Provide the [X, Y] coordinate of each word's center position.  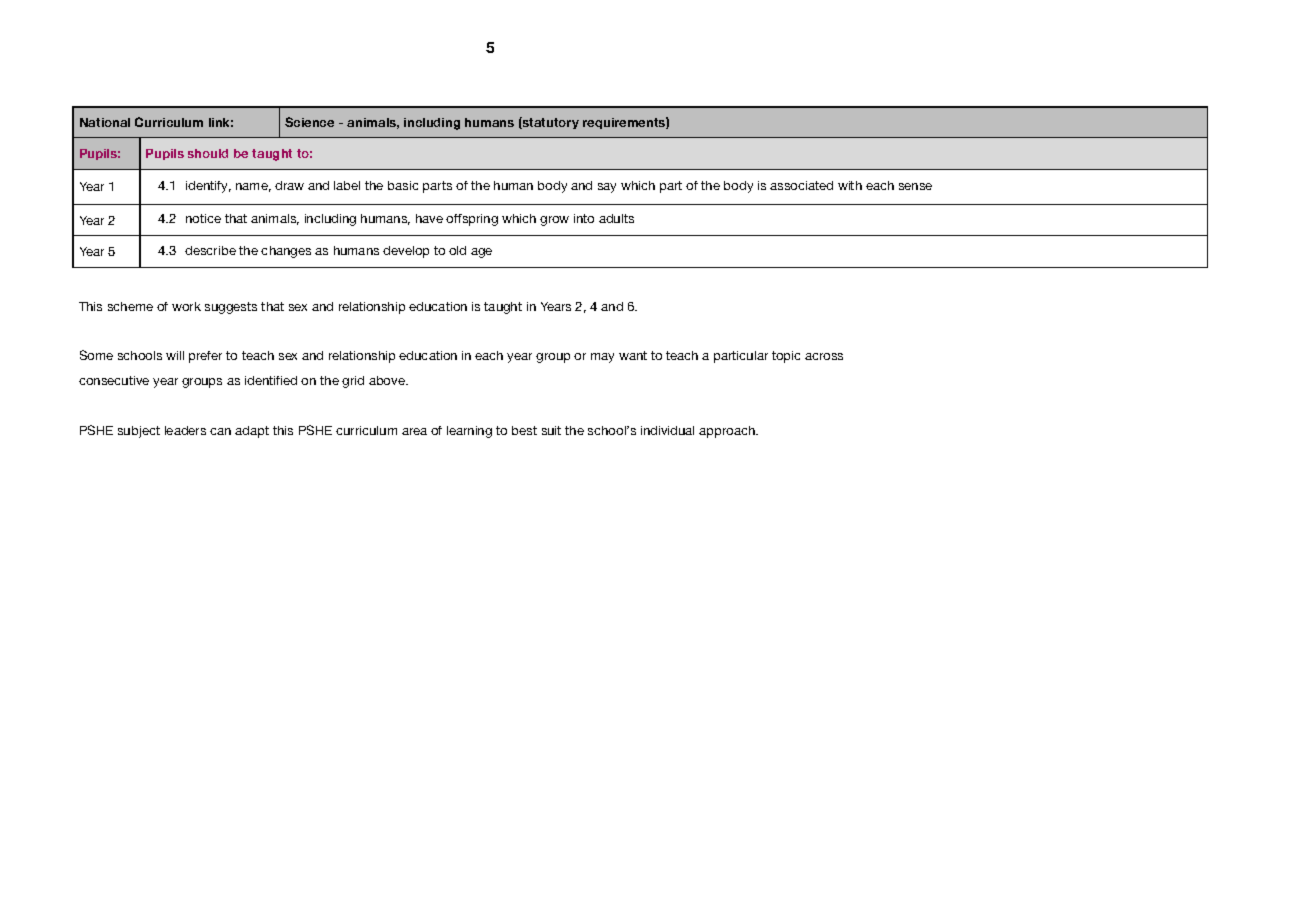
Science [309, 122]
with [850, 185]
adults [616, 218]
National [105, 122]
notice [203, 218]
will [175, 355]
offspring [472, 220]
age [481, 253]
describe [210, 250]
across [824, 356]
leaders [185, 430]
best [524, 430]
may [602, 358]
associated [801, 185]
